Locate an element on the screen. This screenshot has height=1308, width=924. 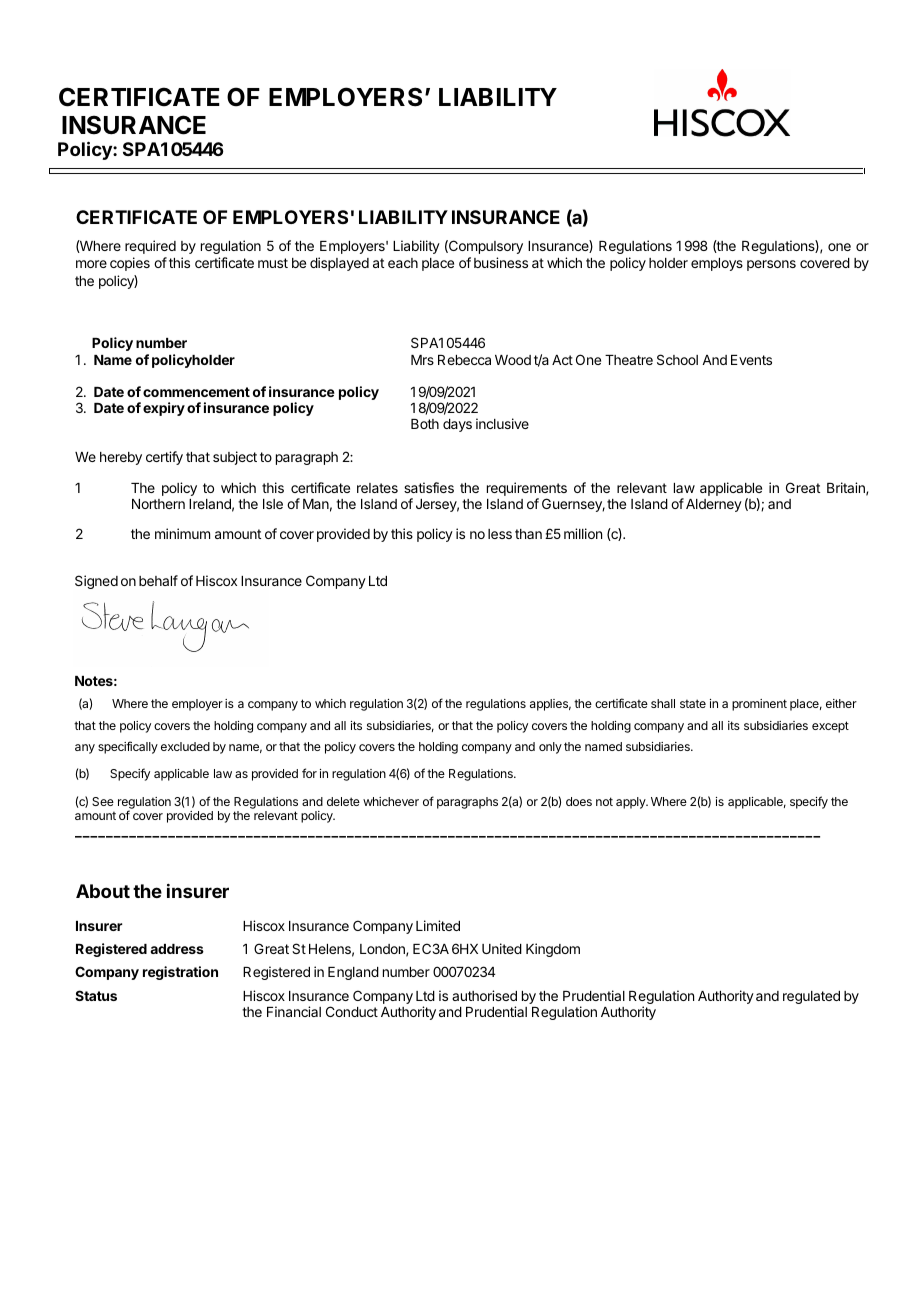
less is located at coordinates (500, 534).
